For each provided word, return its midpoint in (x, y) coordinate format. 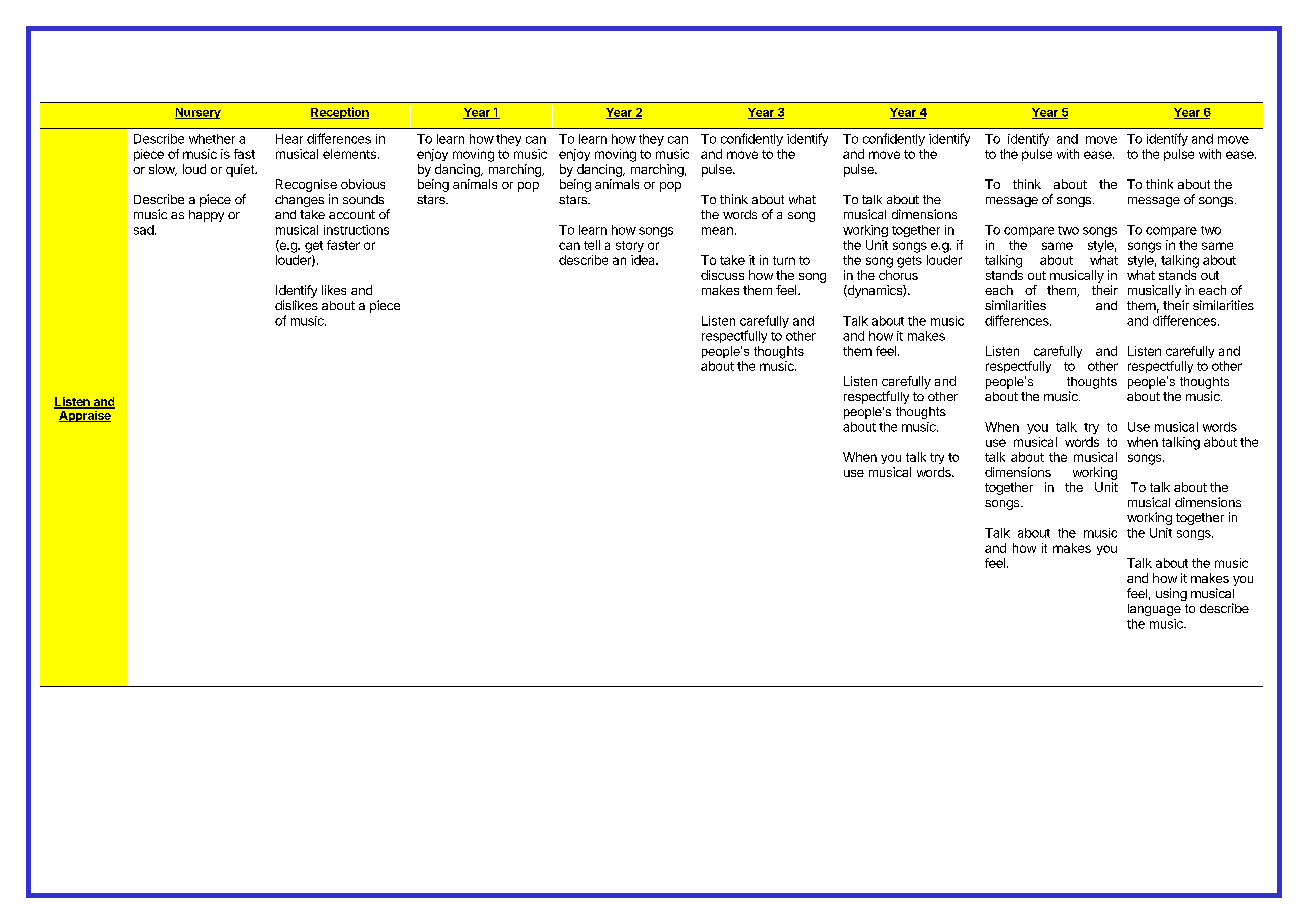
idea (644, 260)
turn (784, 260)
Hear (289, 139)
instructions (356, 230)
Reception (340, 113)
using (1171, 594)
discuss (722, 275)
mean (717, 231)
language (1154, 610)
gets (909, 262)
